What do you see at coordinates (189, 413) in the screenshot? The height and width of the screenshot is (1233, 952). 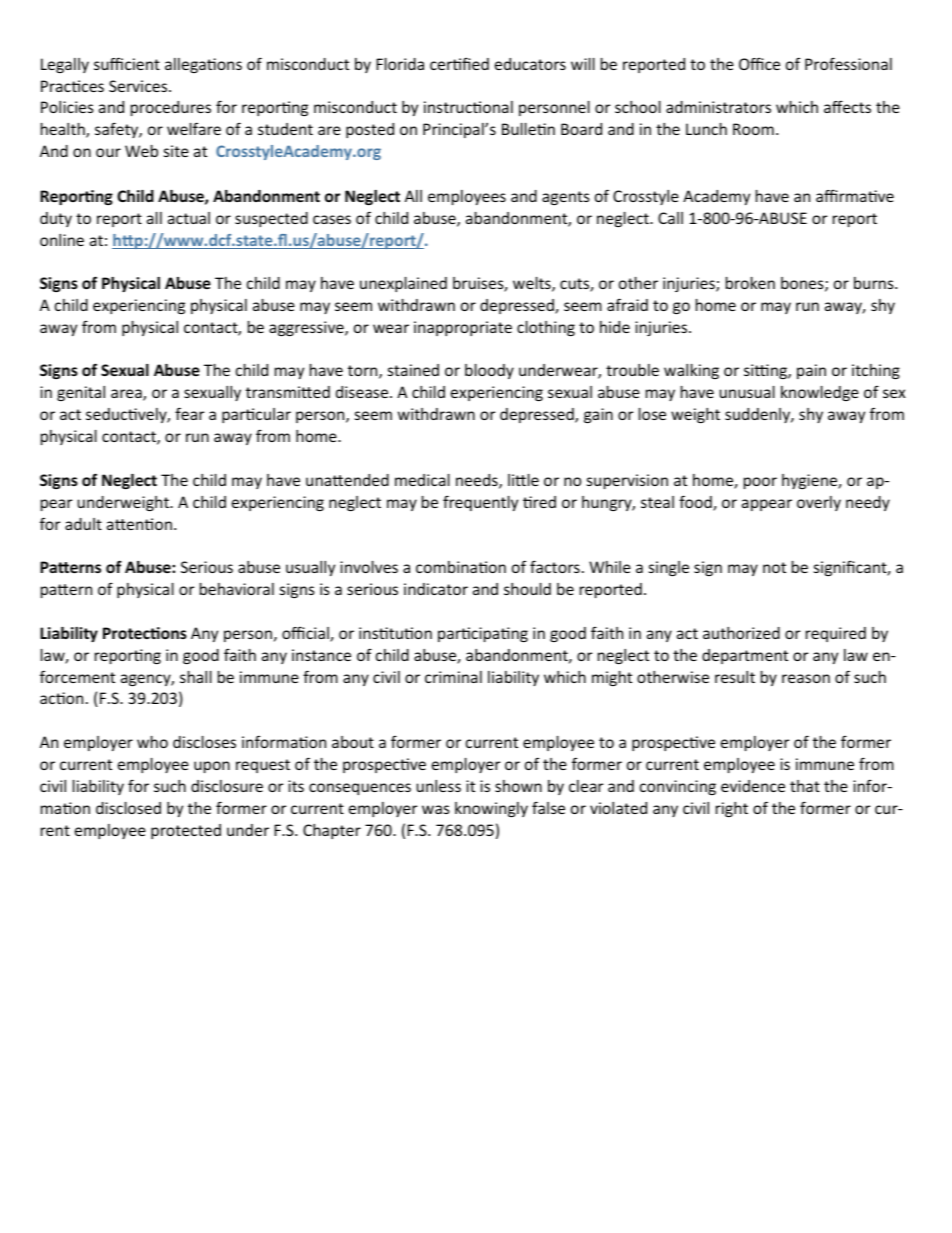 I see `fear` at bounding box center [189, 413].
